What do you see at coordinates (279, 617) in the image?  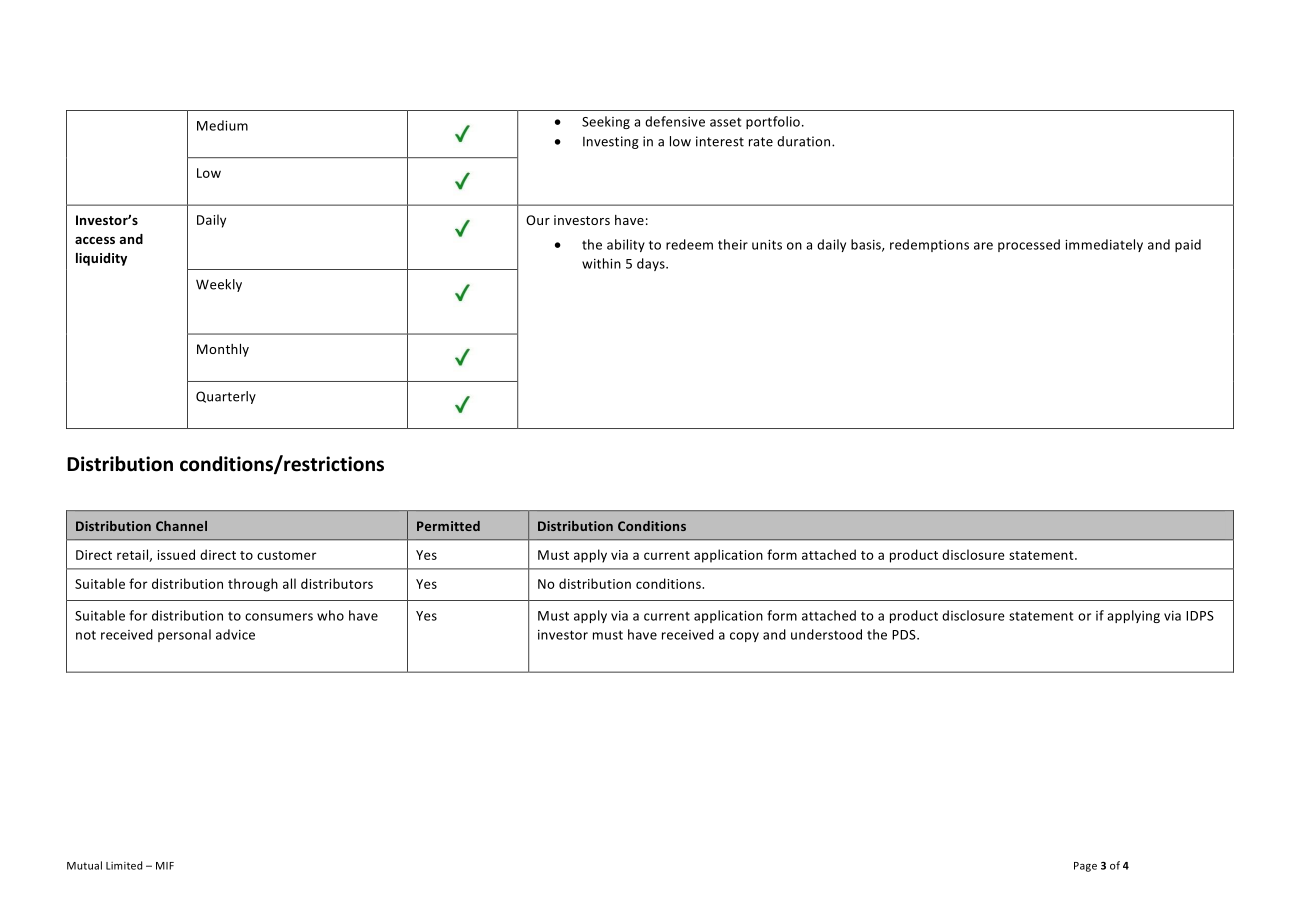 I see `consumers` at bounding box center [279, 617].
